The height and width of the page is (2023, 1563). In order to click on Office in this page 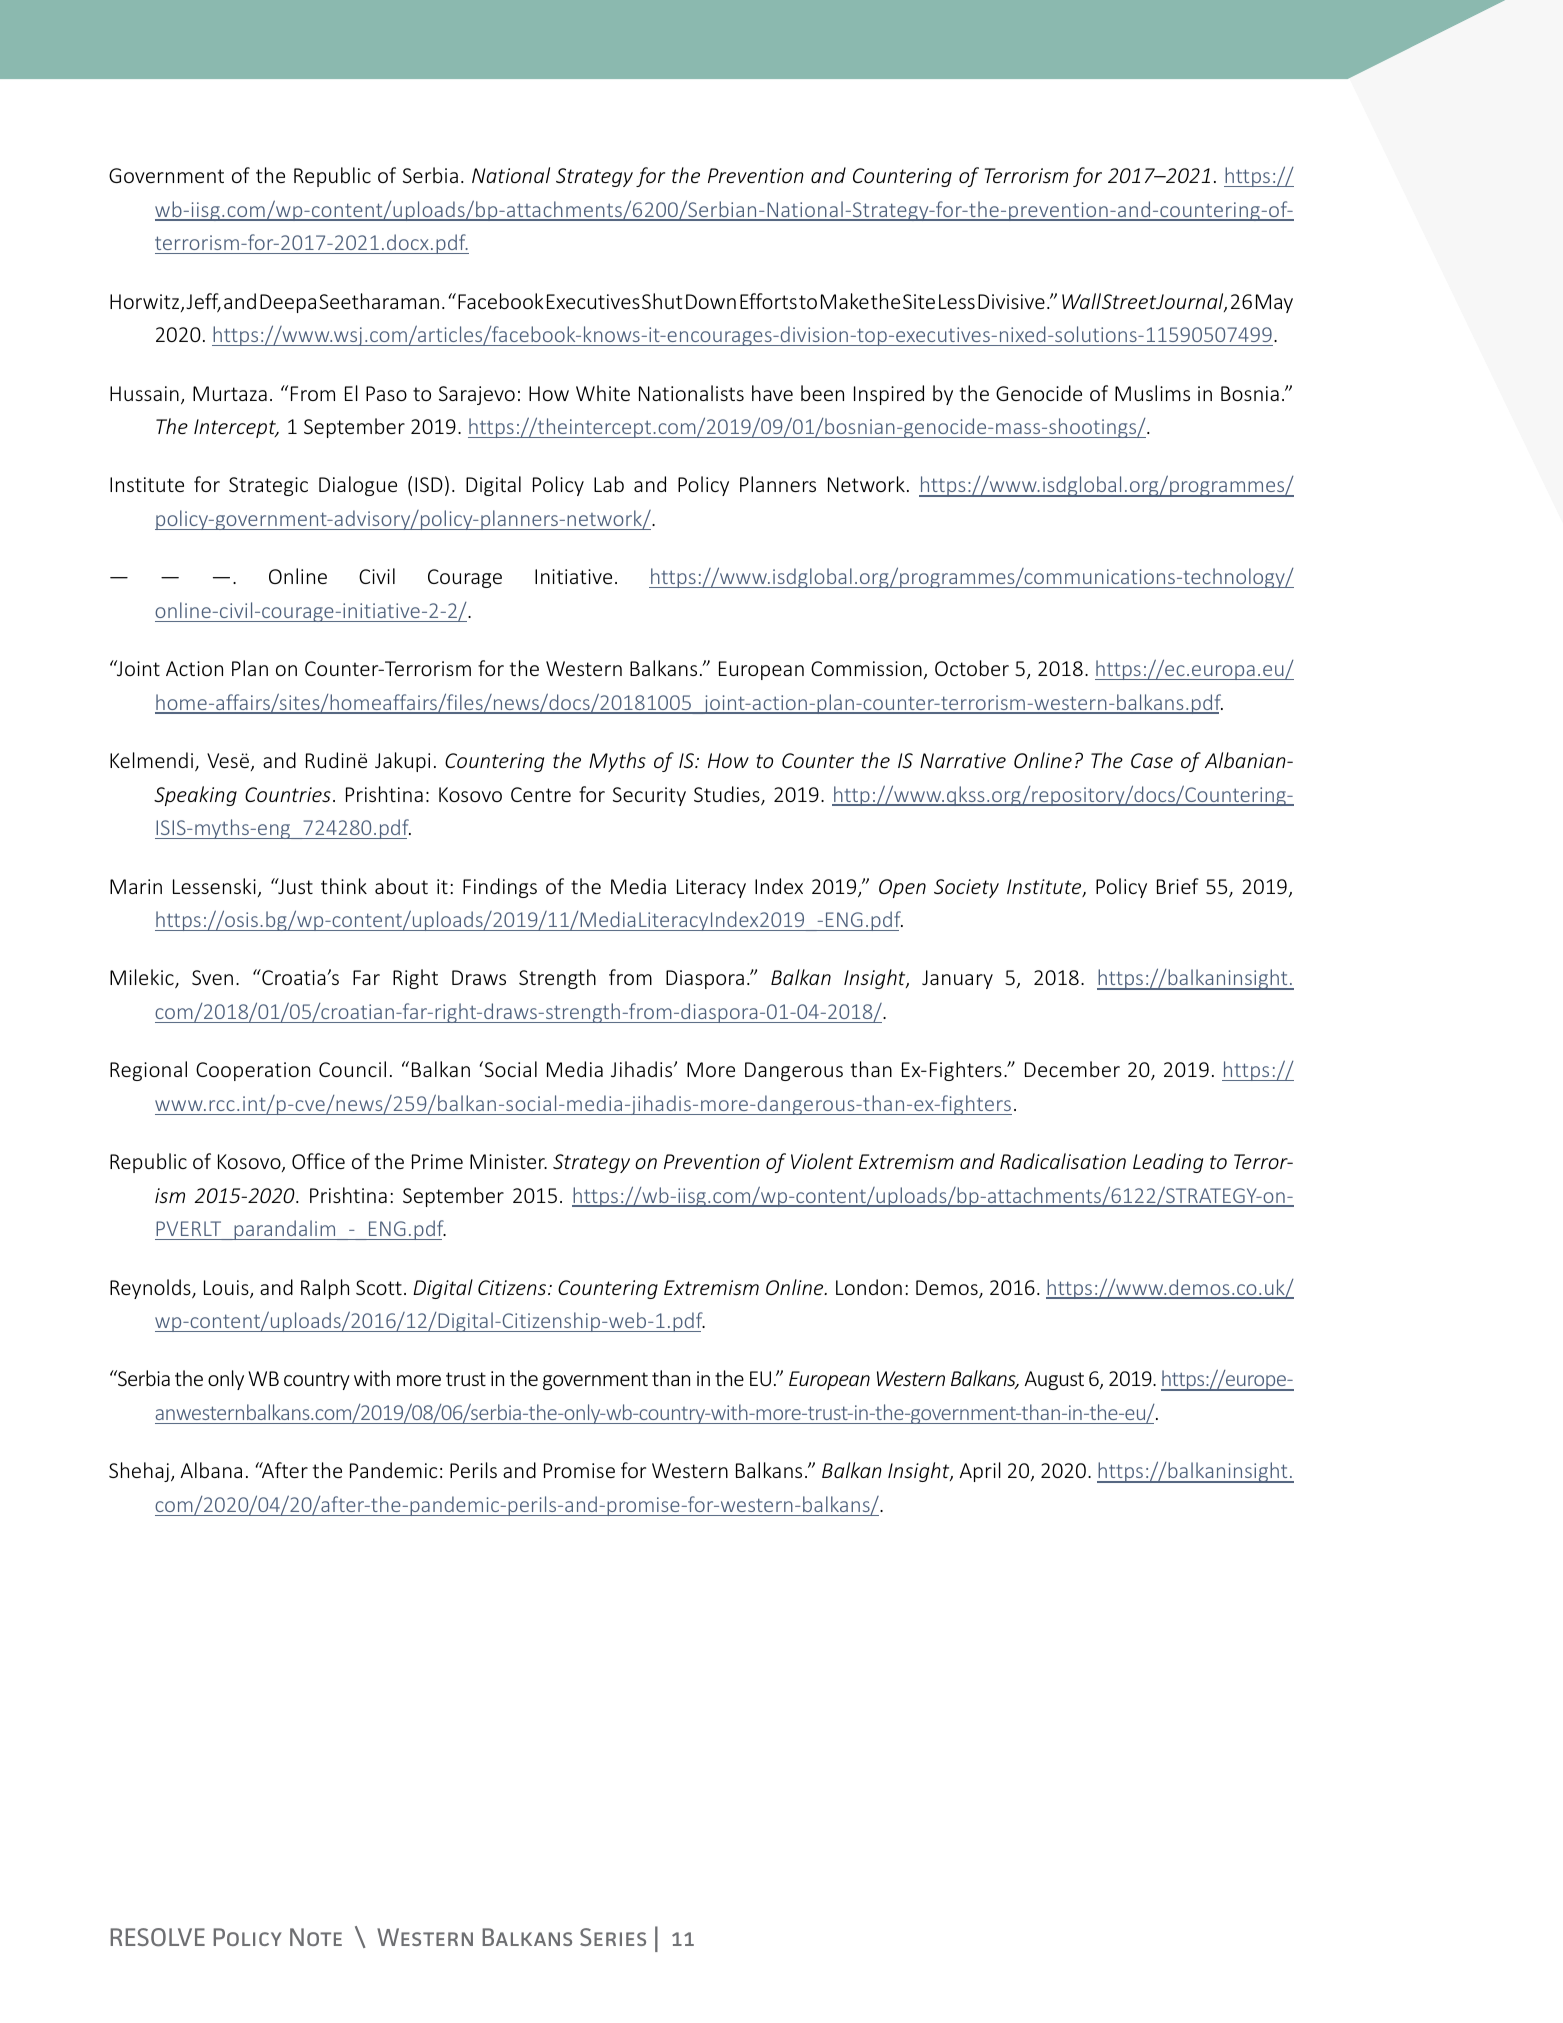, I will do `click(318, 1161)`.
